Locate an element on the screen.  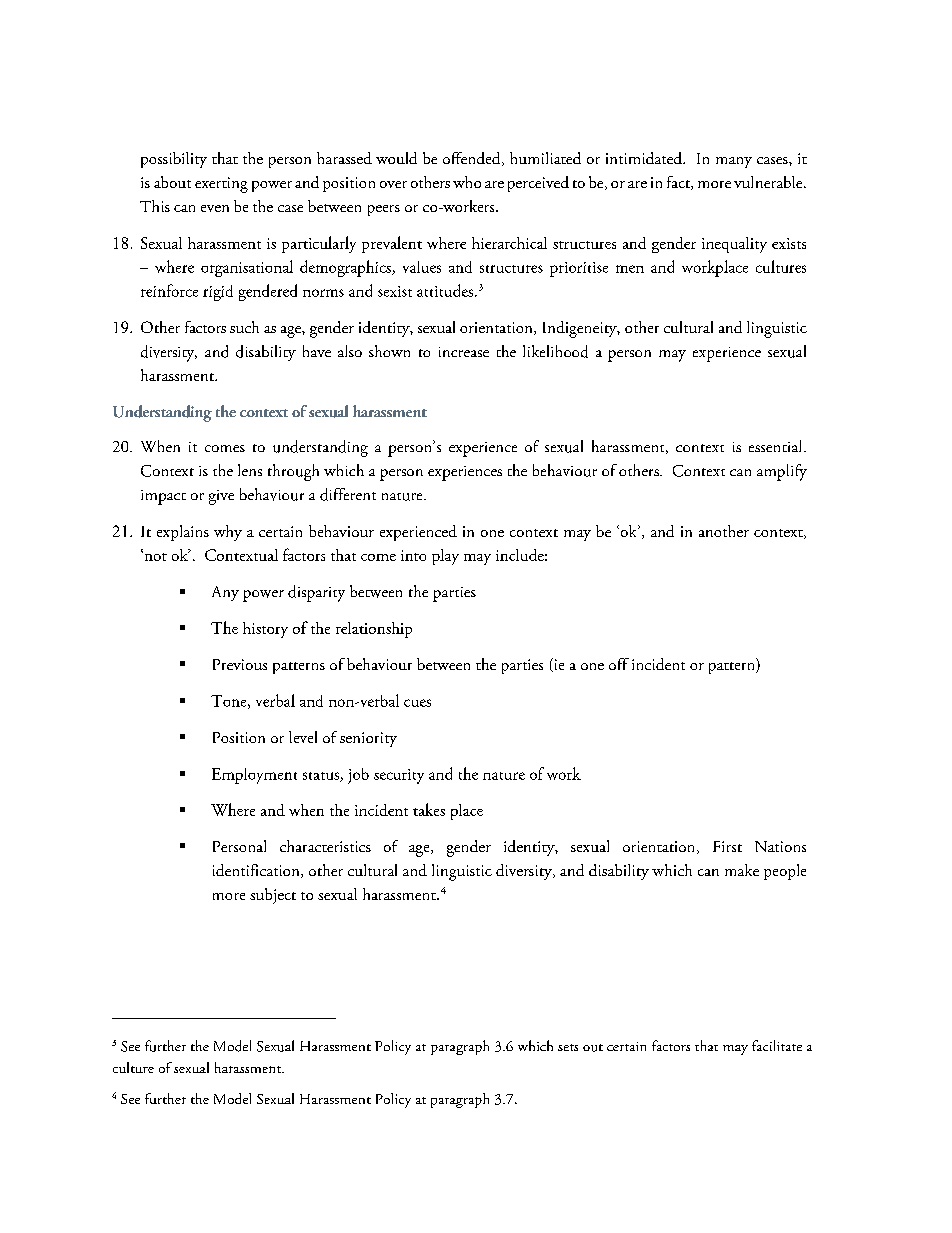
subject is located at coordinates (273, 896).
